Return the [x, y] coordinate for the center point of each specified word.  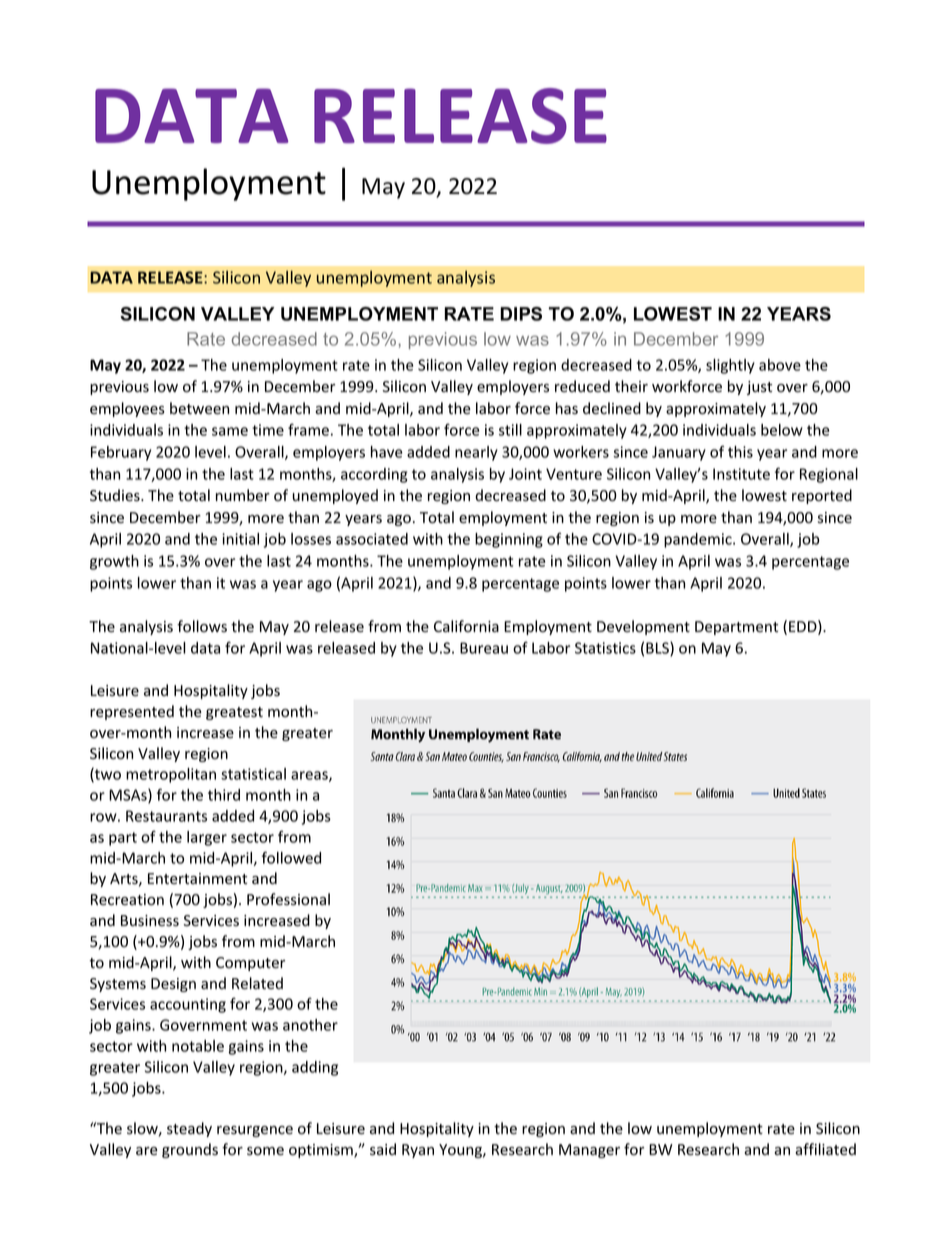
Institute [741, 474]
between [199, 408]
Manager [589, 1151]
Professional [288, 899]
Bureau [484, 648]
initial [240, 539]
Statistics [605, 648]
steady [189, 1129]
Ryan [418, 1151]
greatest [234, 713]
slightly [730, 366]
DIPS [521, 314]
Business [150, 921]
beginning [509, 540]
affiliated [825, 1149]
